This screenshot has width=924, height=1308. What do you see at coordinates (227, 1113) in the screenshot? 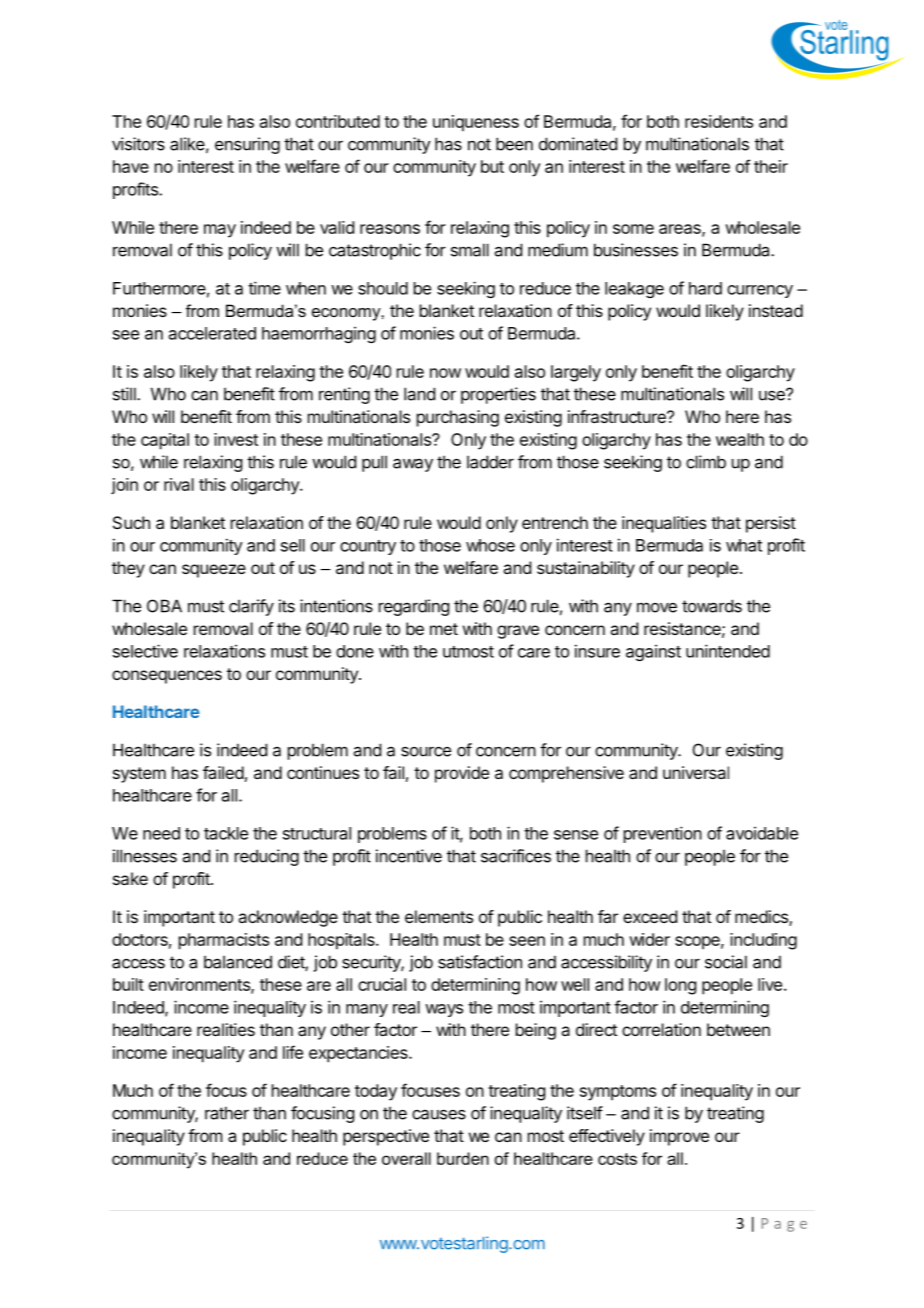
I see `rather` at bounding box center [227, 1113].
